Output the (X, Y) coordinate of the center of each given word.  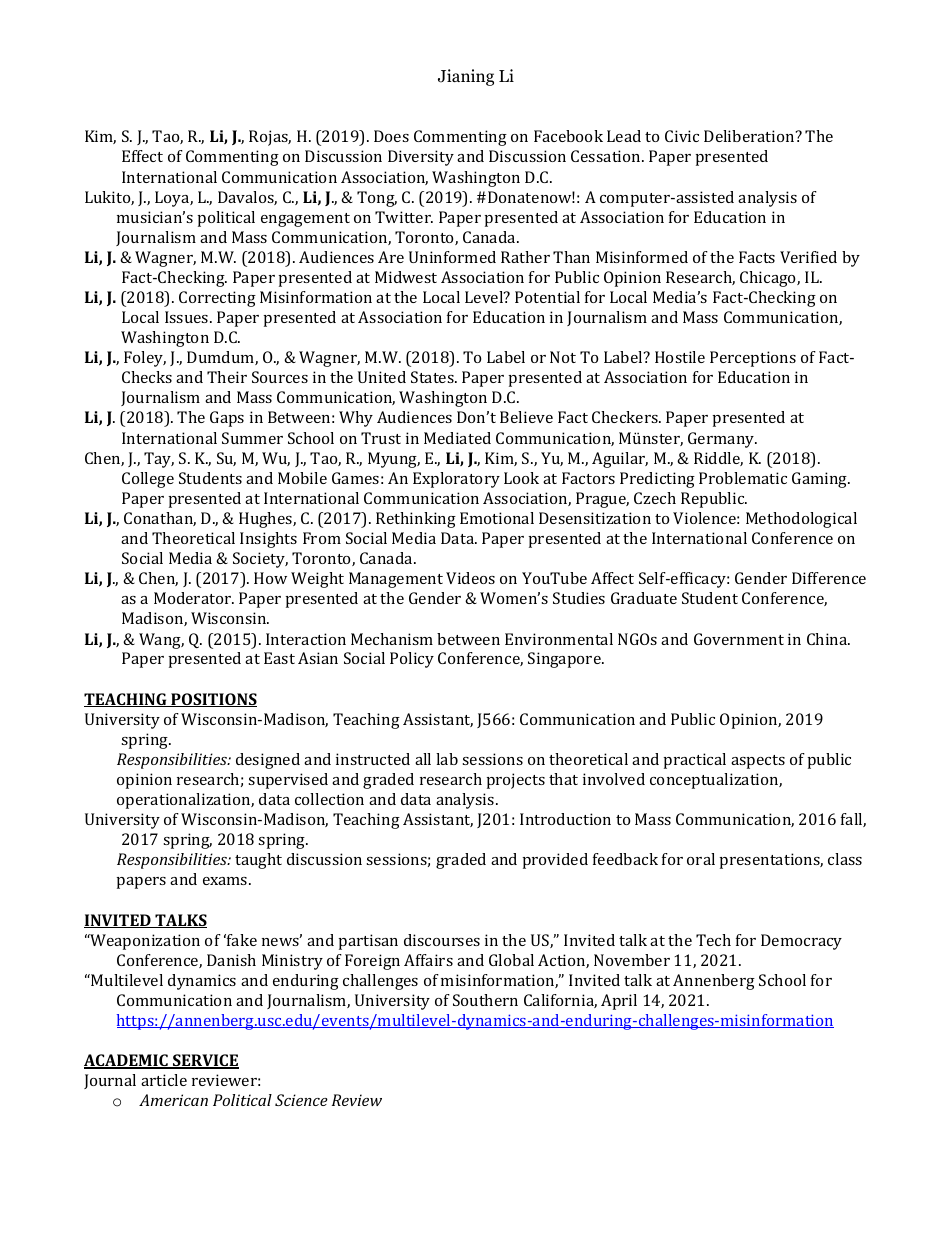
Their (227, 377)
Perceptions (753, 359)
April (619, 1002)
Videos (470, 578)
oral (701, 859)
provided (555, 861)
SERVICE (205, 1061)
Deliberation (750, 136)
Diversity (421, 158)
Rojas (270, 138)
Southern (485, 1000)
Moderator (194, 598)
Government (739, 639)
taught (258, 861)
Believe (526, 417)
